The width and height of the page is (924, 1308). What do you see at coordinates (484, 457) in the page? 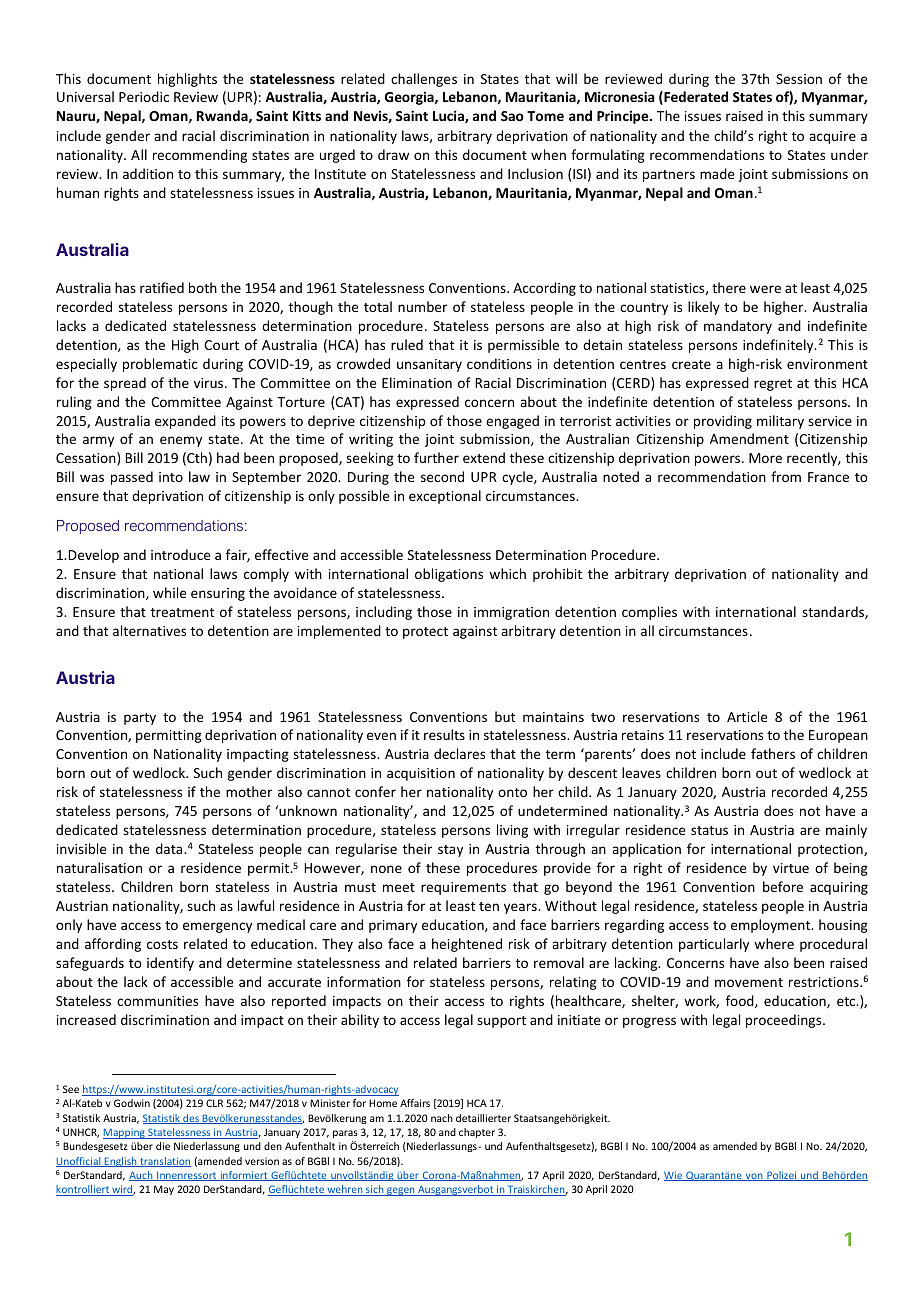
I see `extend` at bounding box center [484, 457].
